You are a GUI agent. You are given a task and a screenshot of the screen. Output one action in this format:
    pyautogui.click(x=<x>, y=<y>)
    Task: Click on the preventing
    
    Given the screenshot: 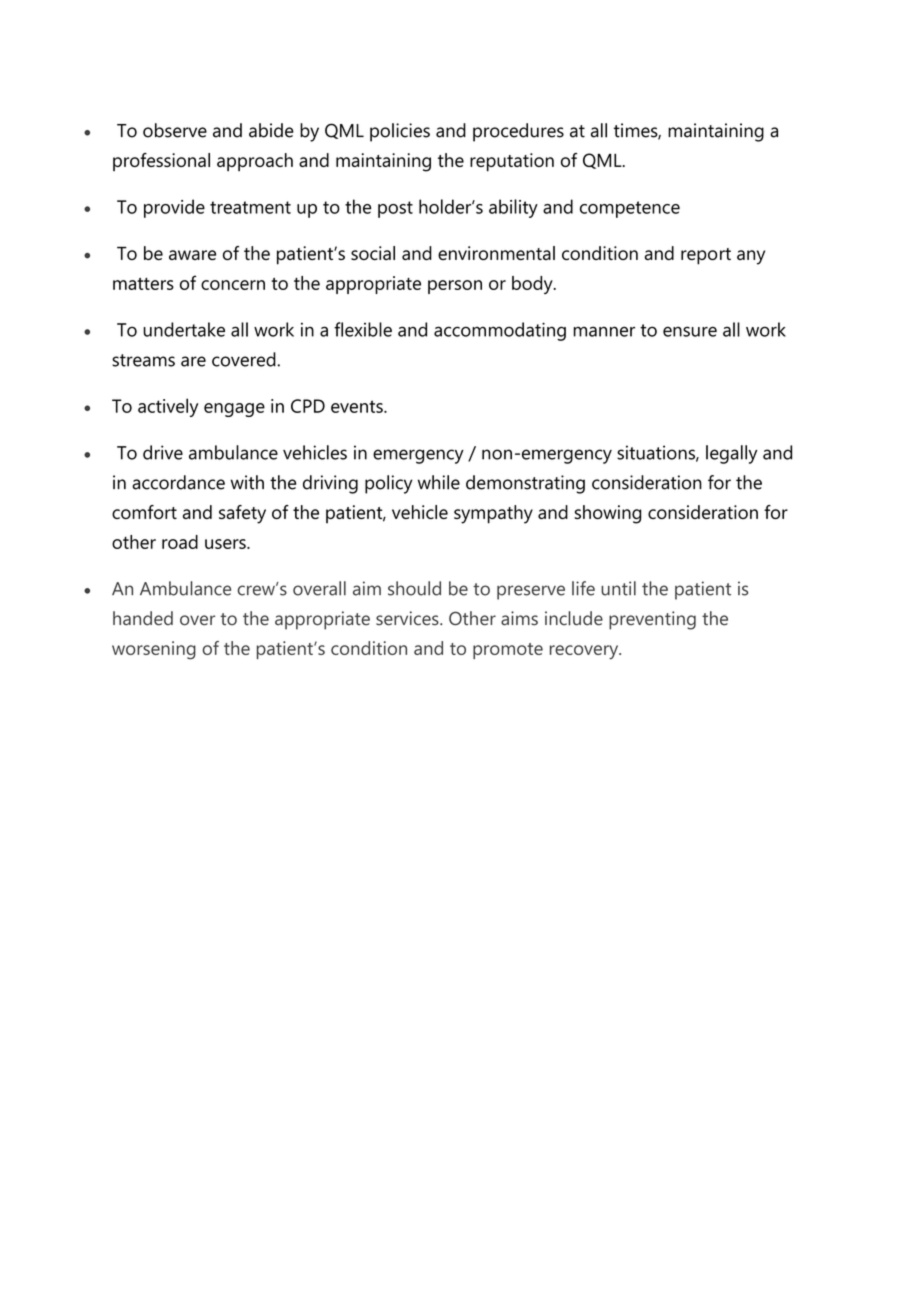 What is the action you would take?
    pyautogui.click(x=652, y=620)
